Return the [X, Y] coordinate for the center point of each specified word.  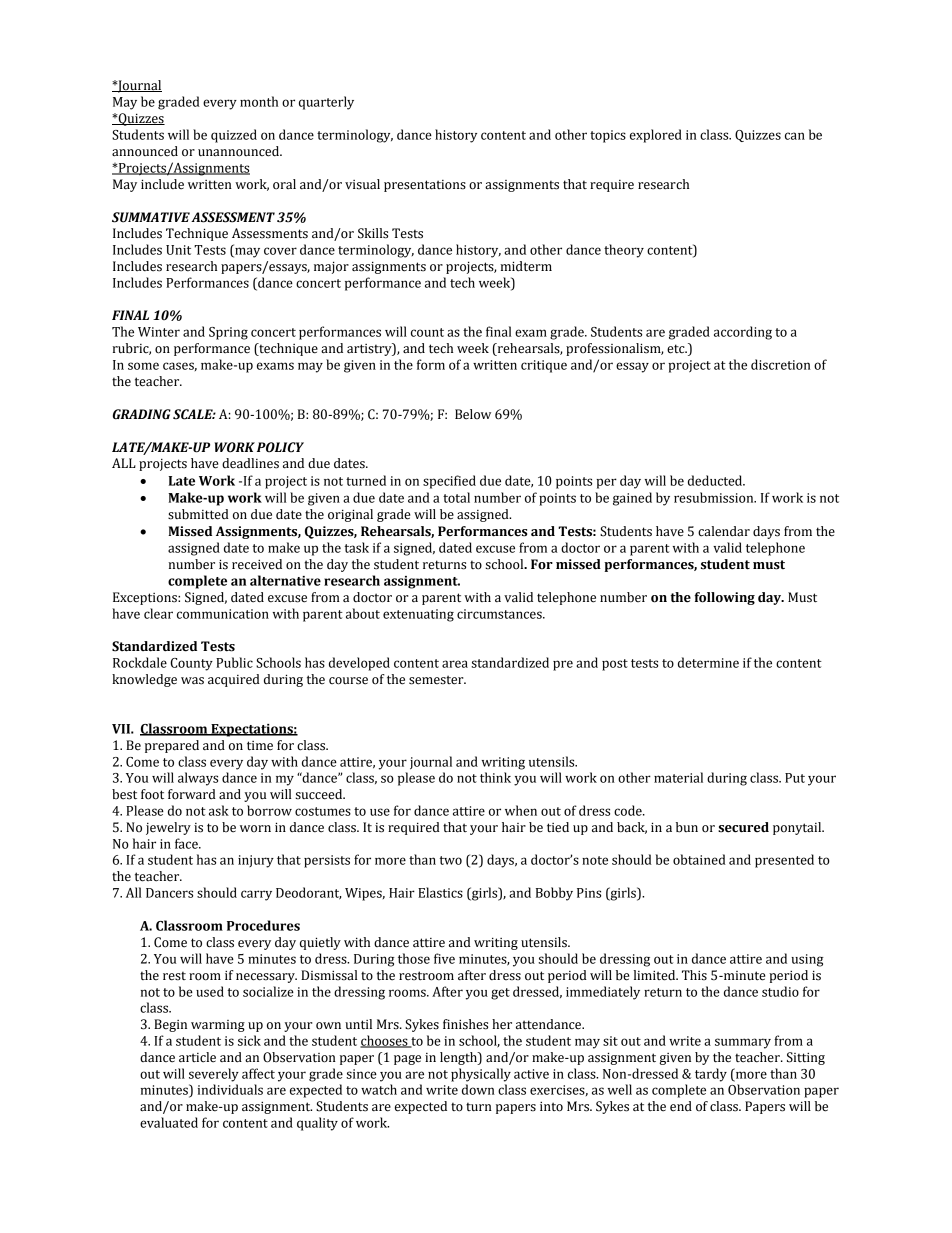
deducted [716, 480]
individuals [230, 1089]
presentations [425, 186]
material [678, 777]
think [495, 777]
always [198, 779]
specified [449, 482]
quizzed [234, 136]
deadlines [250, 463]
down [478, 1089]
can [795, 136]
